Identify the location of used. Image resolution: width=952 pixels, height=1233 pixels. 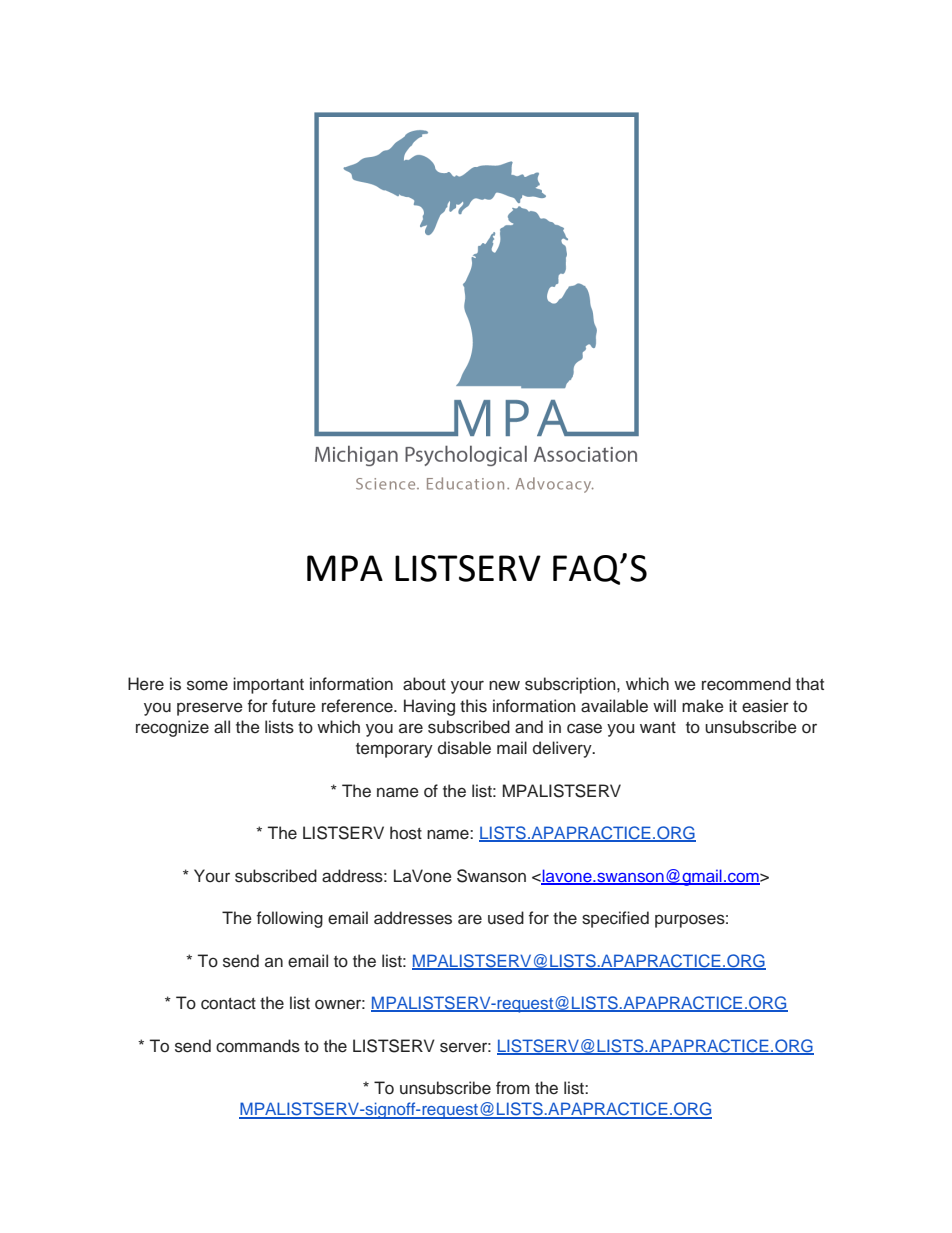
(506, 918).
